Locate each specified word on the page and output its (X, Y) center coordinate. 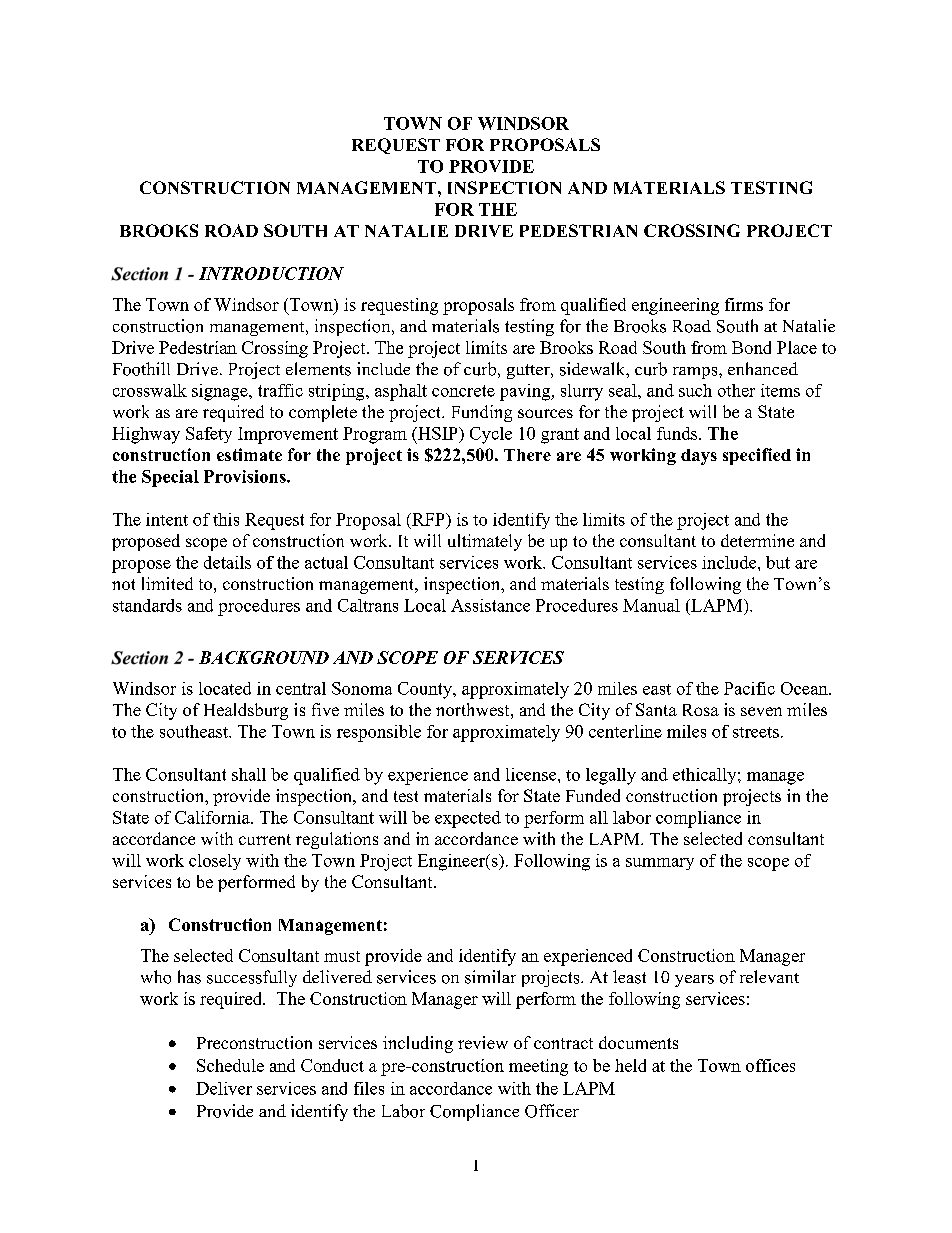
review (483, 1042)
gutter (529, 371)
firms (744, 304)
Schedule (230, 1065)
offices (770, 1065)
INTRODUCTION (271, 273)
